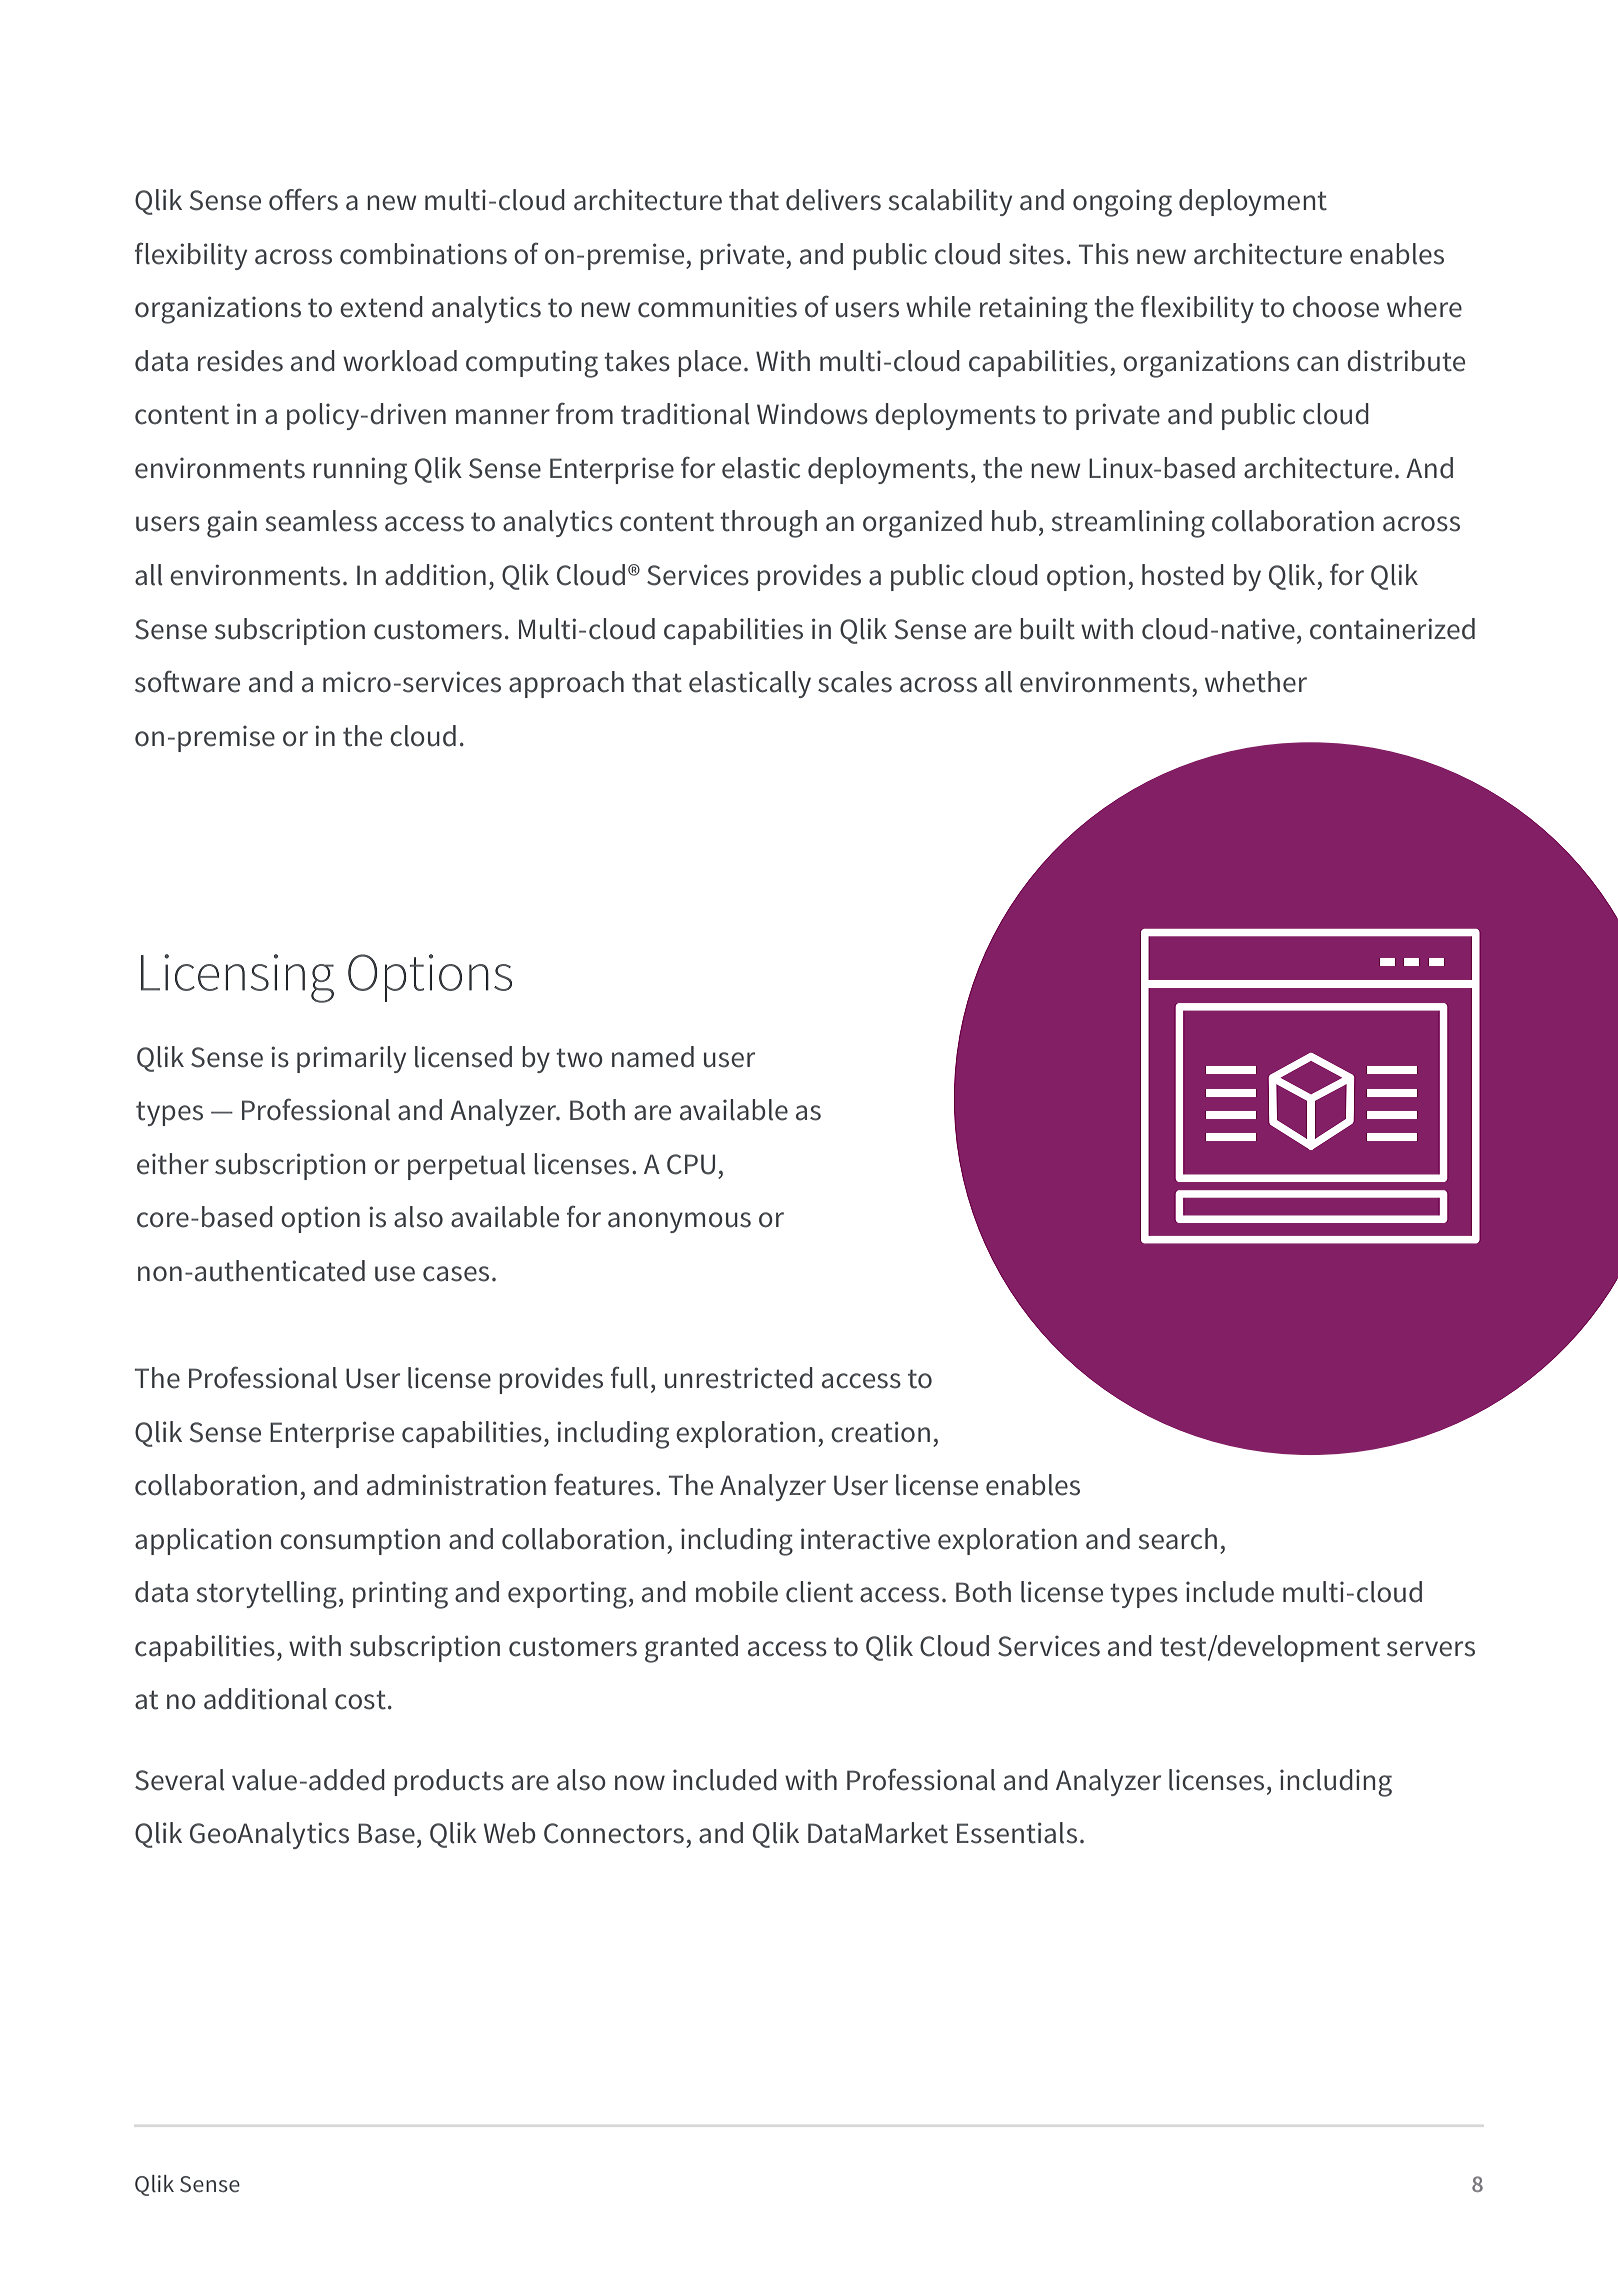  Describe the element at coordinates (1256, 682) in the screenshot. I see `whether` at that location.
